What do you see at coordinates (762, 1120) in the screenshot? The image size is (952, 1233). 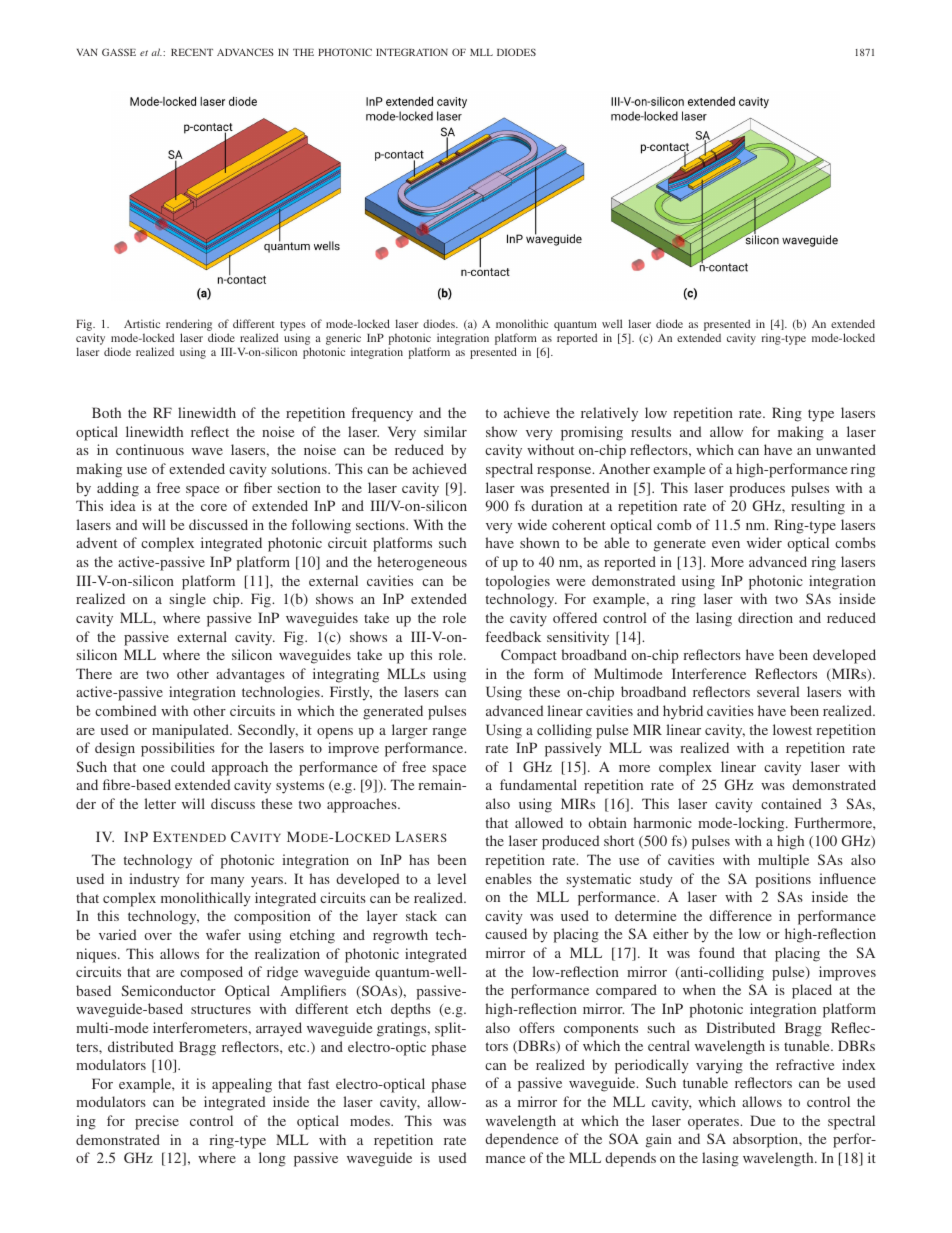 I see `Due` at bounding box center [762, 1120].
